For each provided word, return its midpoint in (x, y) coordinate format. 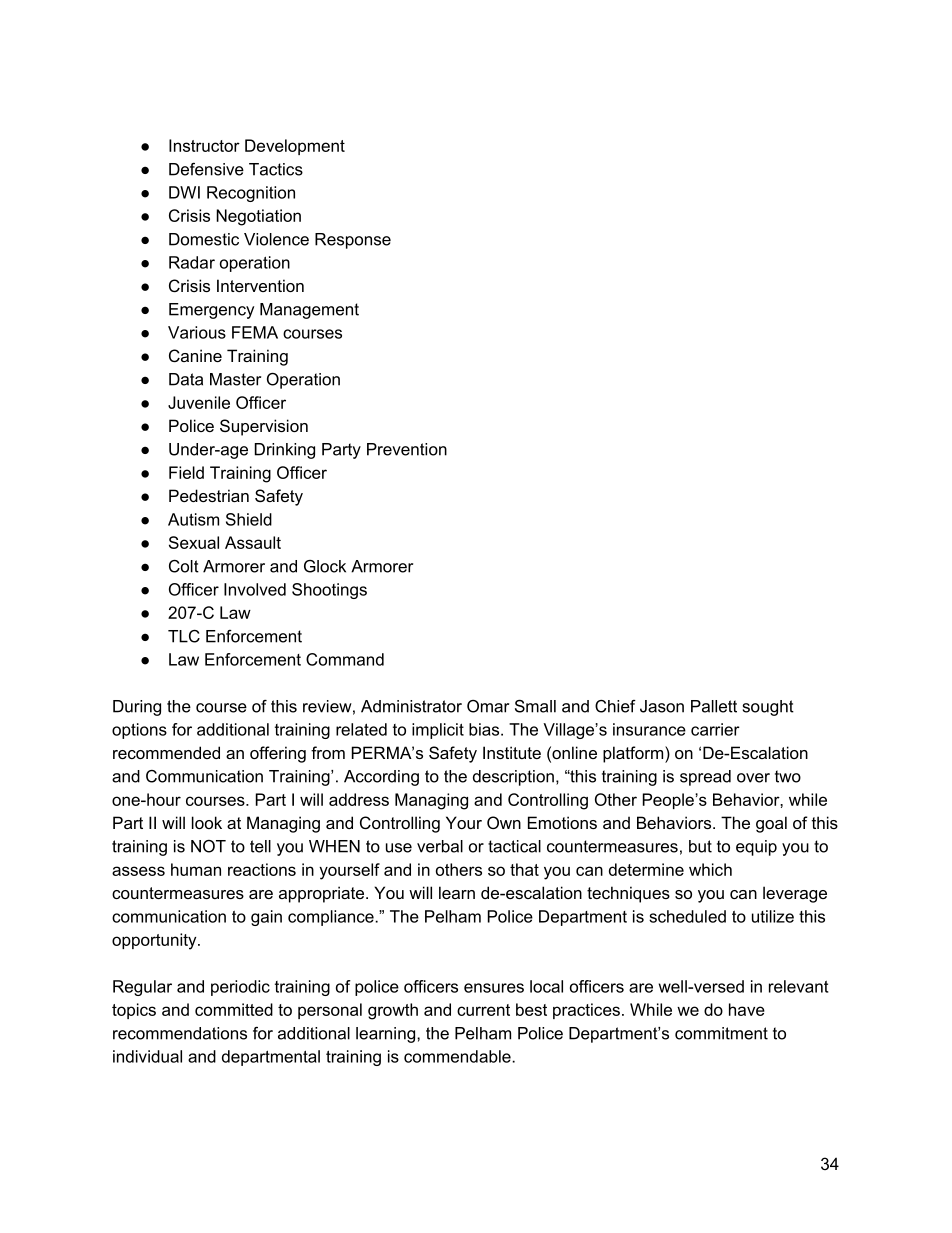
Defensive (206, 169)
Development (295, 147)
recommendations (180, 1033)
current (483, 1010)
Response (353, 241)
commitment (721, 1033)
